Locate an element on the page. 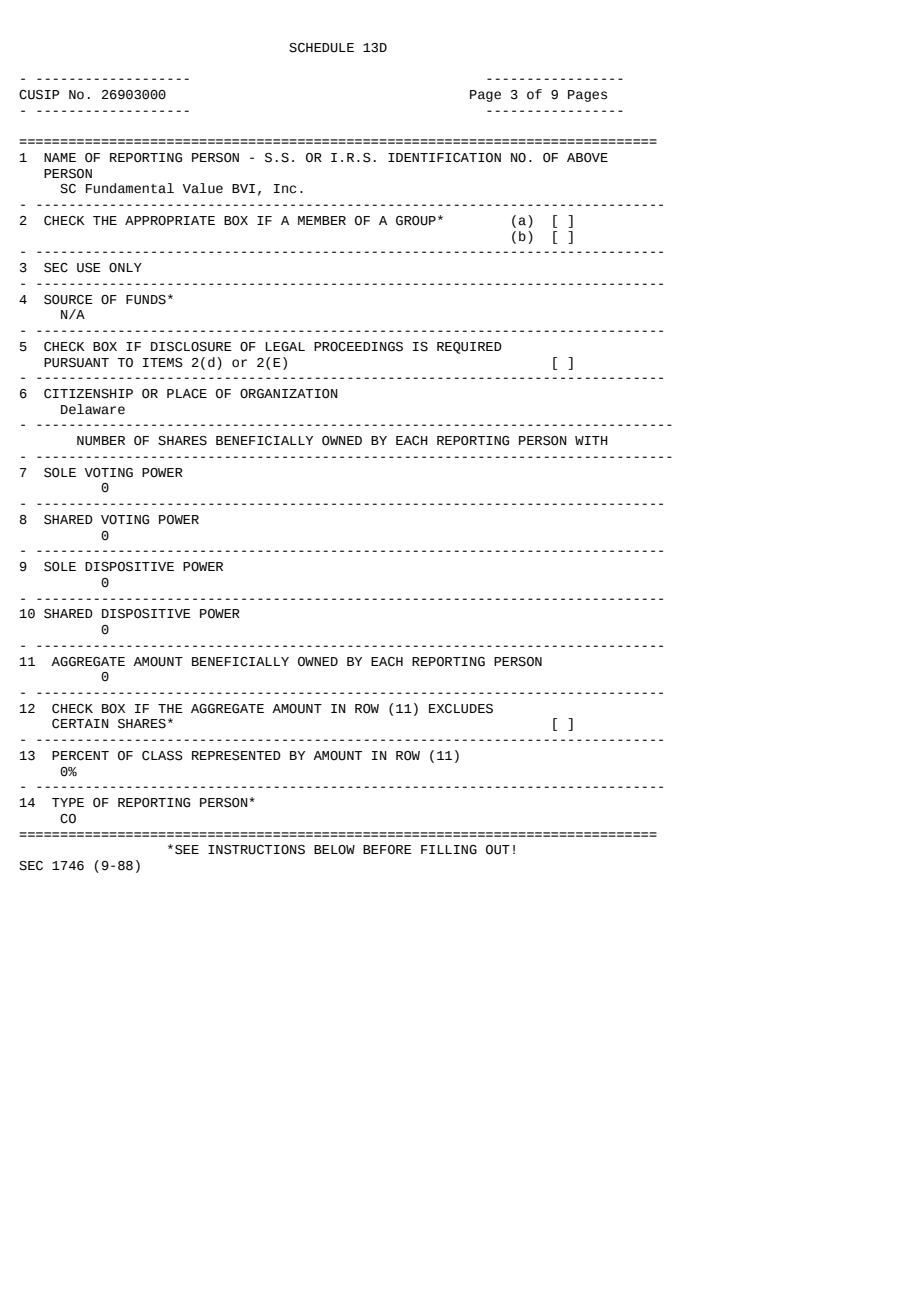 The height and width of the page is (1308, 924). ABOVE is located at coordinates (587, 158).
